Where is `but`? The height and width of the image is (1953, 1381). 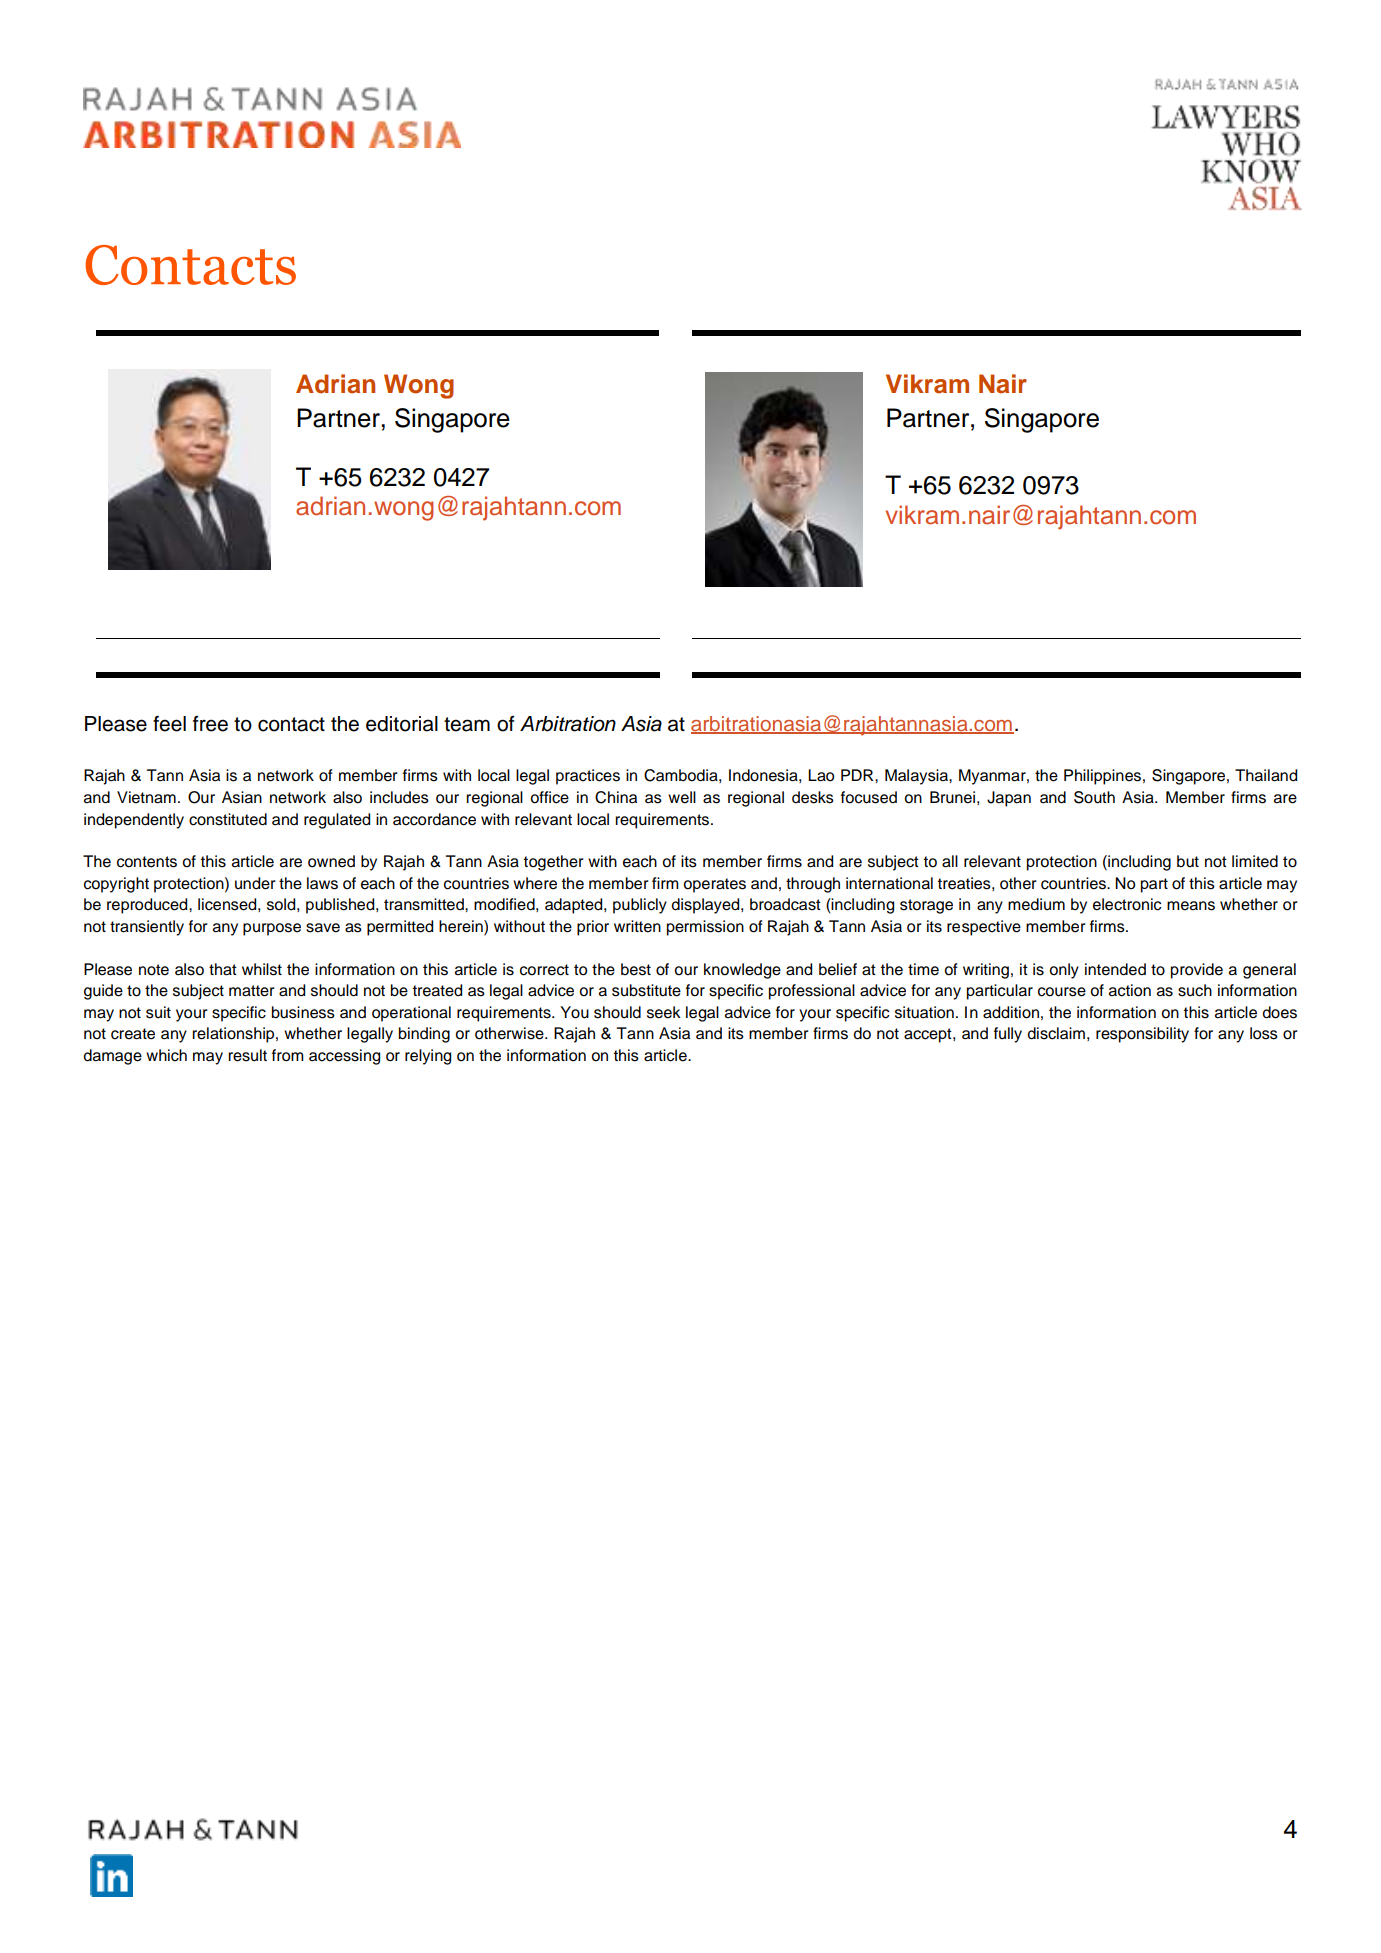
but is located at coordinates (1188, 861).
